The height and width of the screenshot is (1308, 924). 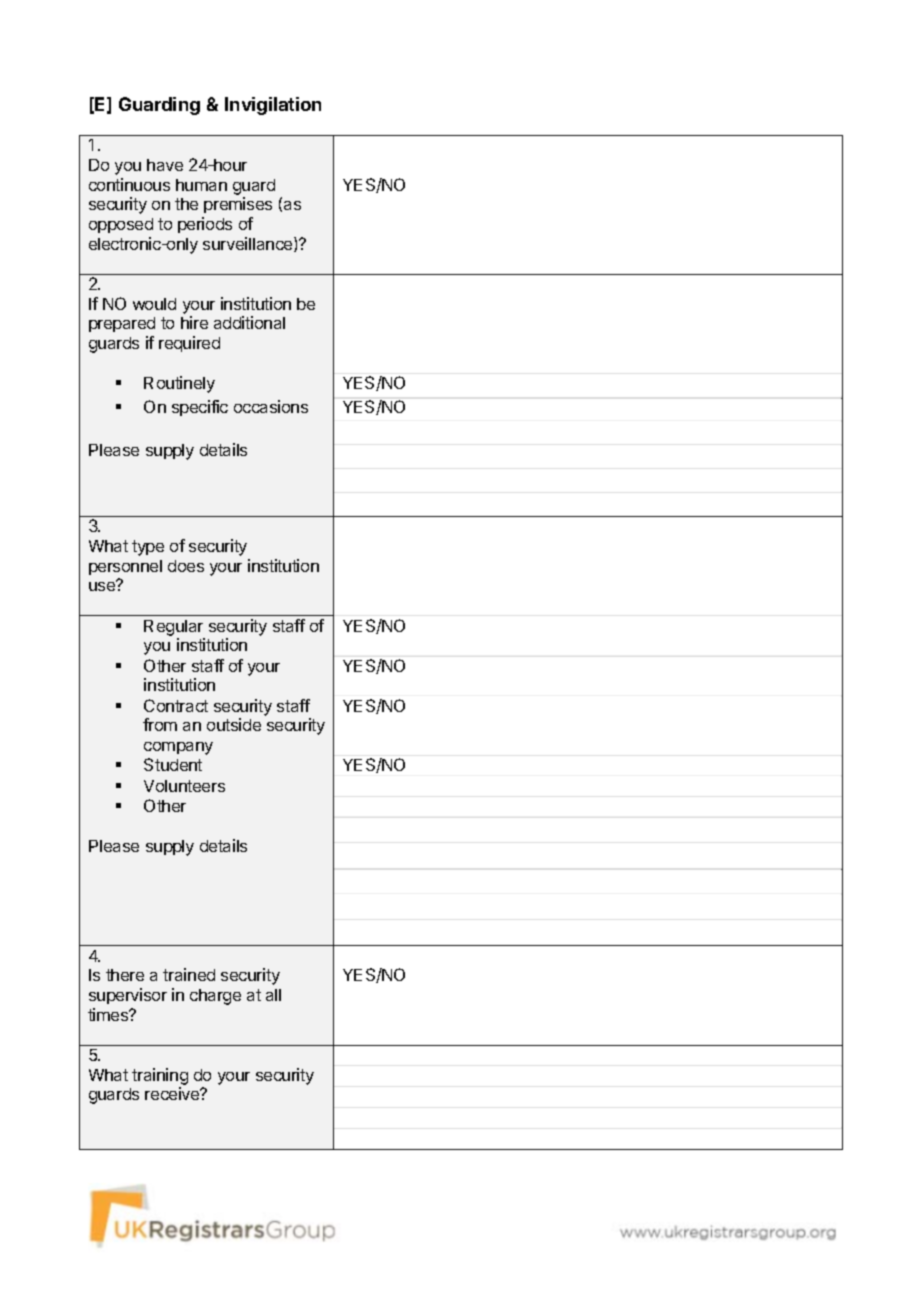 What do you see at coordinates (148, 548) in the screenshot?
I see `type` at bounding box center [148, 548].
